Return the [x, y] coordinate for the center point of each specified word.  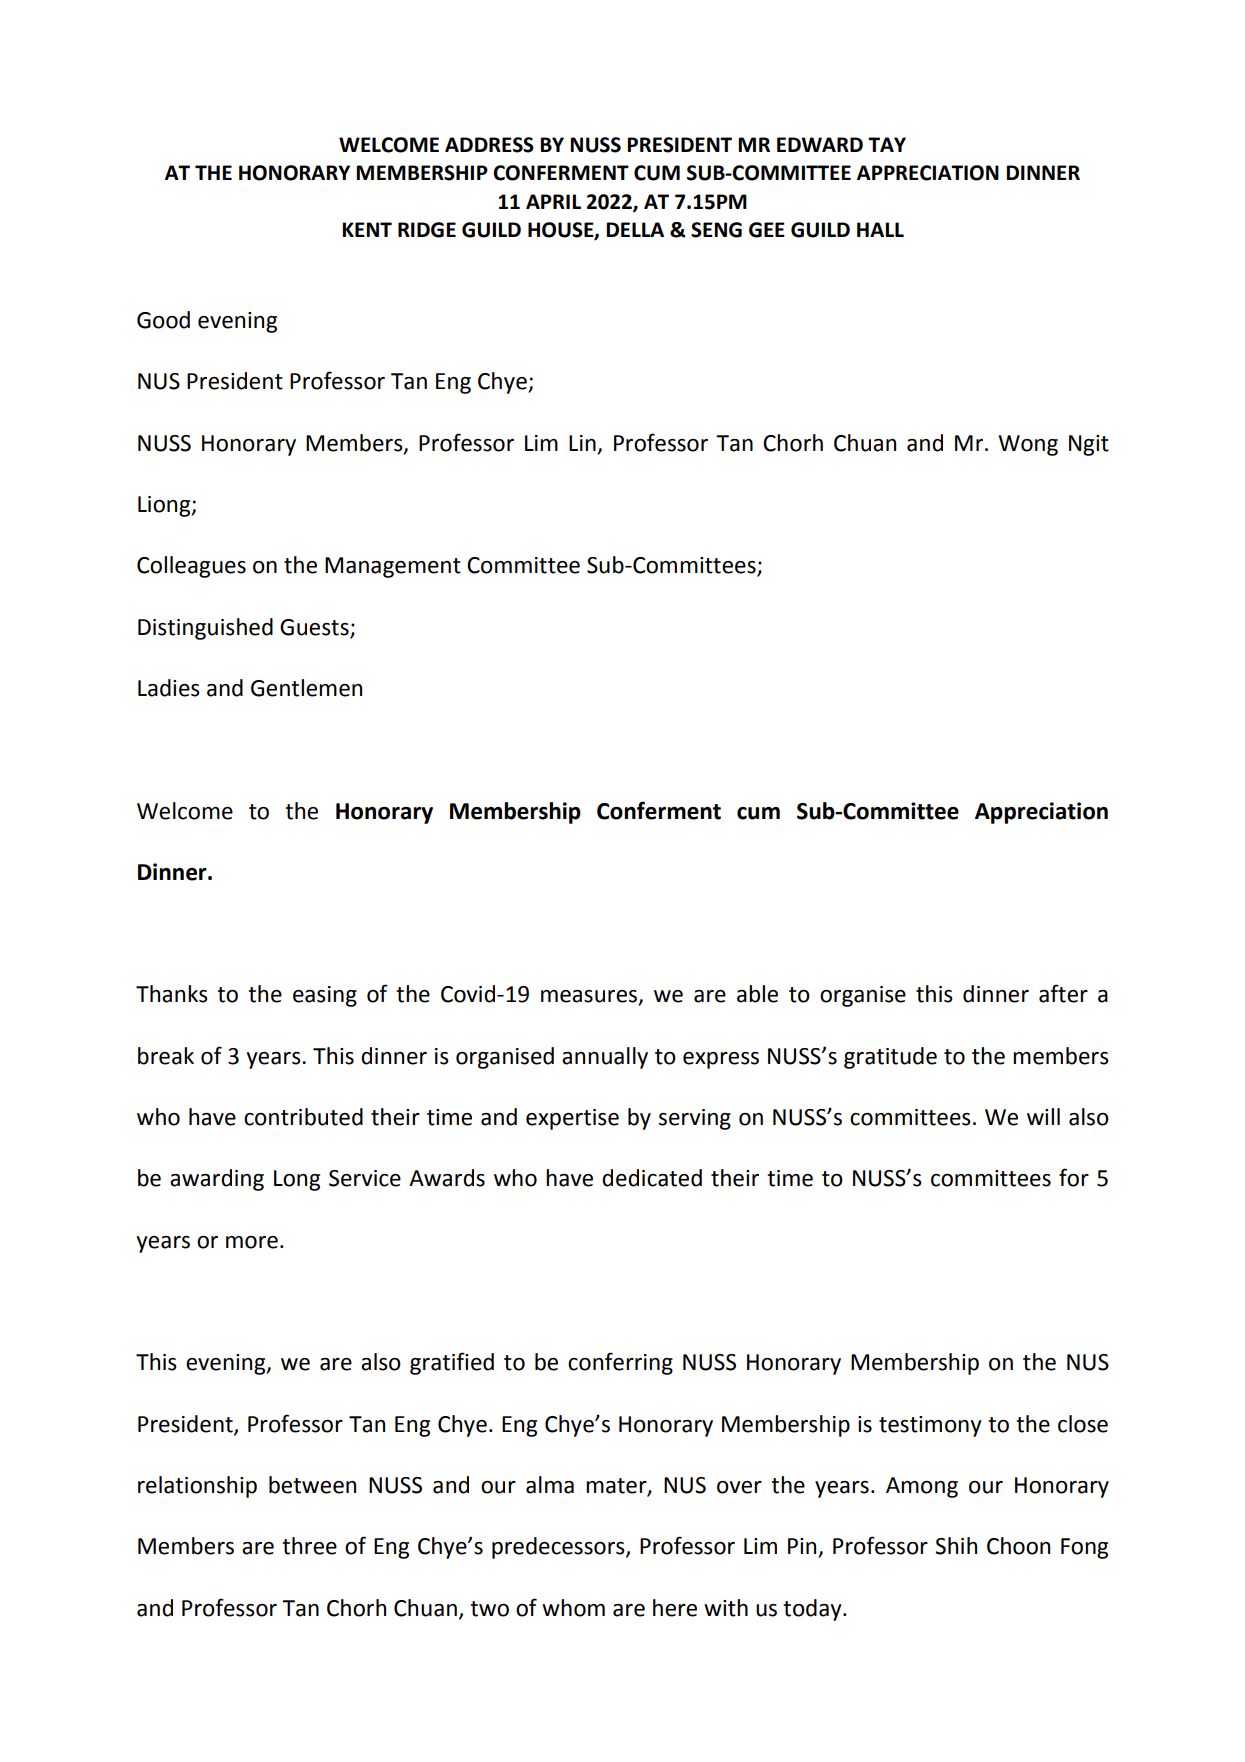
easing [325, 996]
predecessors [559, 1548]
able [757, 994]
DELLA [635, 229]
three [309, 1546]
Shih [956, 1546]
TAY [887, 144]
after [1063, 993]
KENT [367, 229]
